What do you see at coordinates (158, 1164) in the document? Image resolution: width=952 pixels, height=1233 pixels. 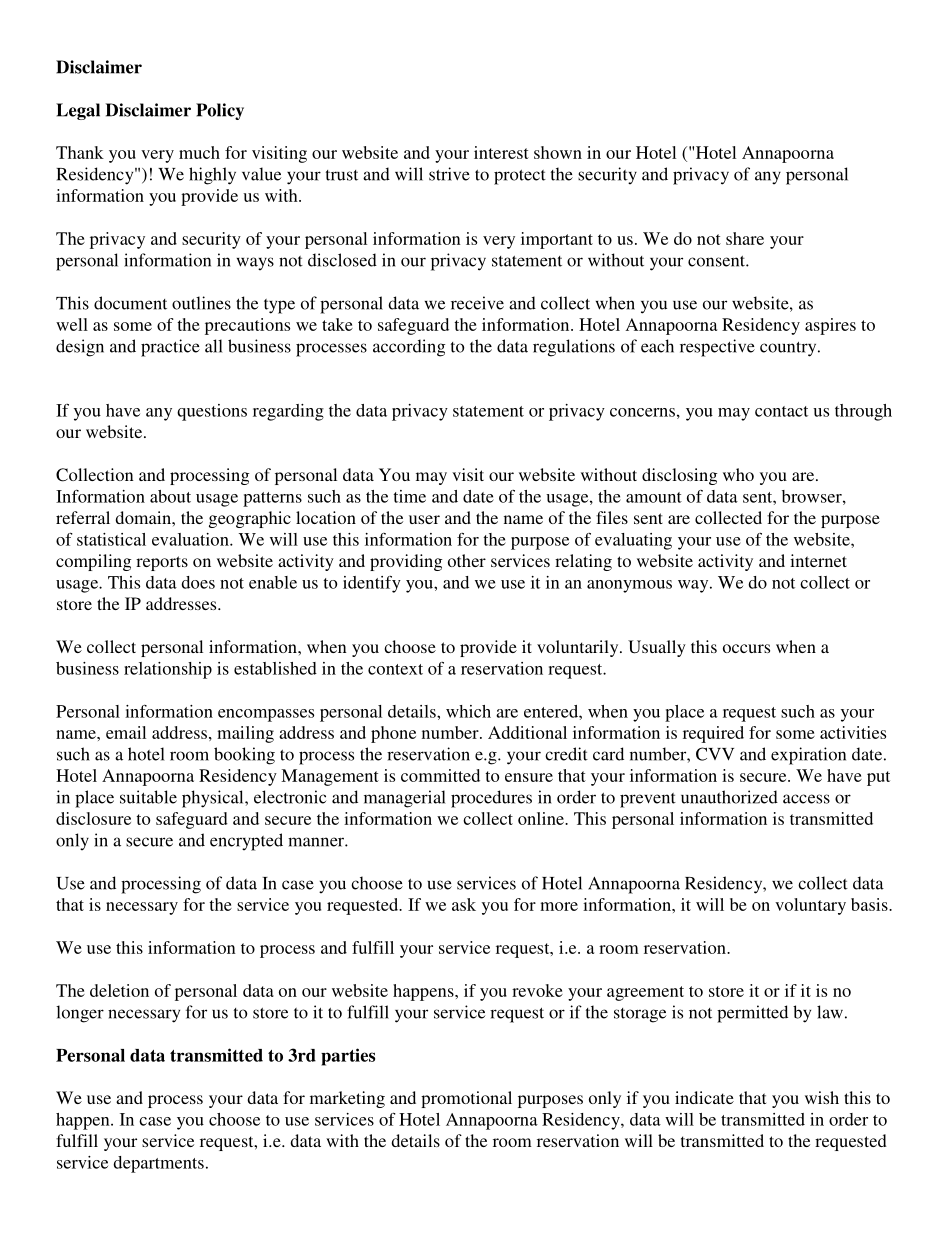 I see `departments` at bounding box center [158, 1164].
